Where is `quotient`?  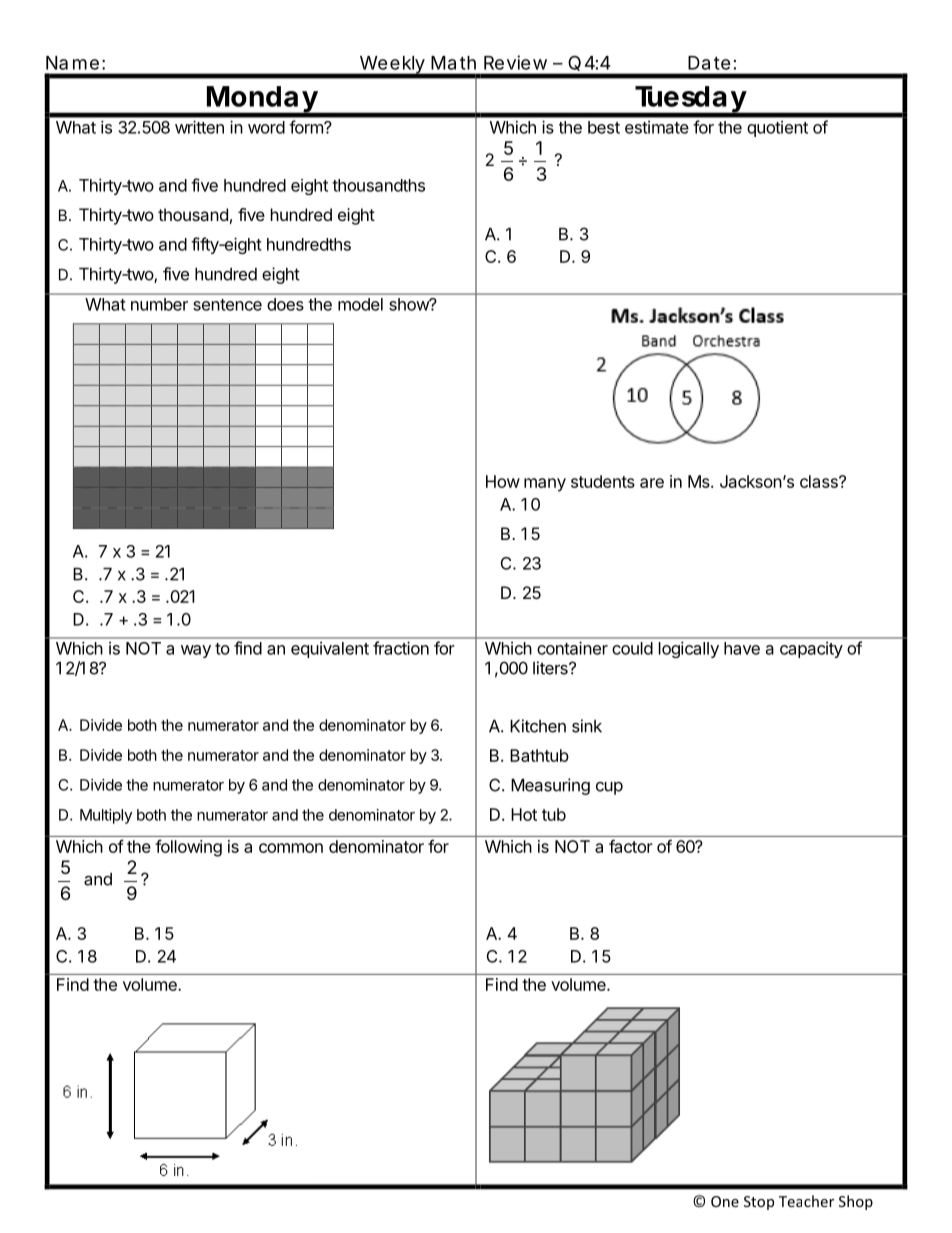
quotient is located at coordinates (777, 129).
